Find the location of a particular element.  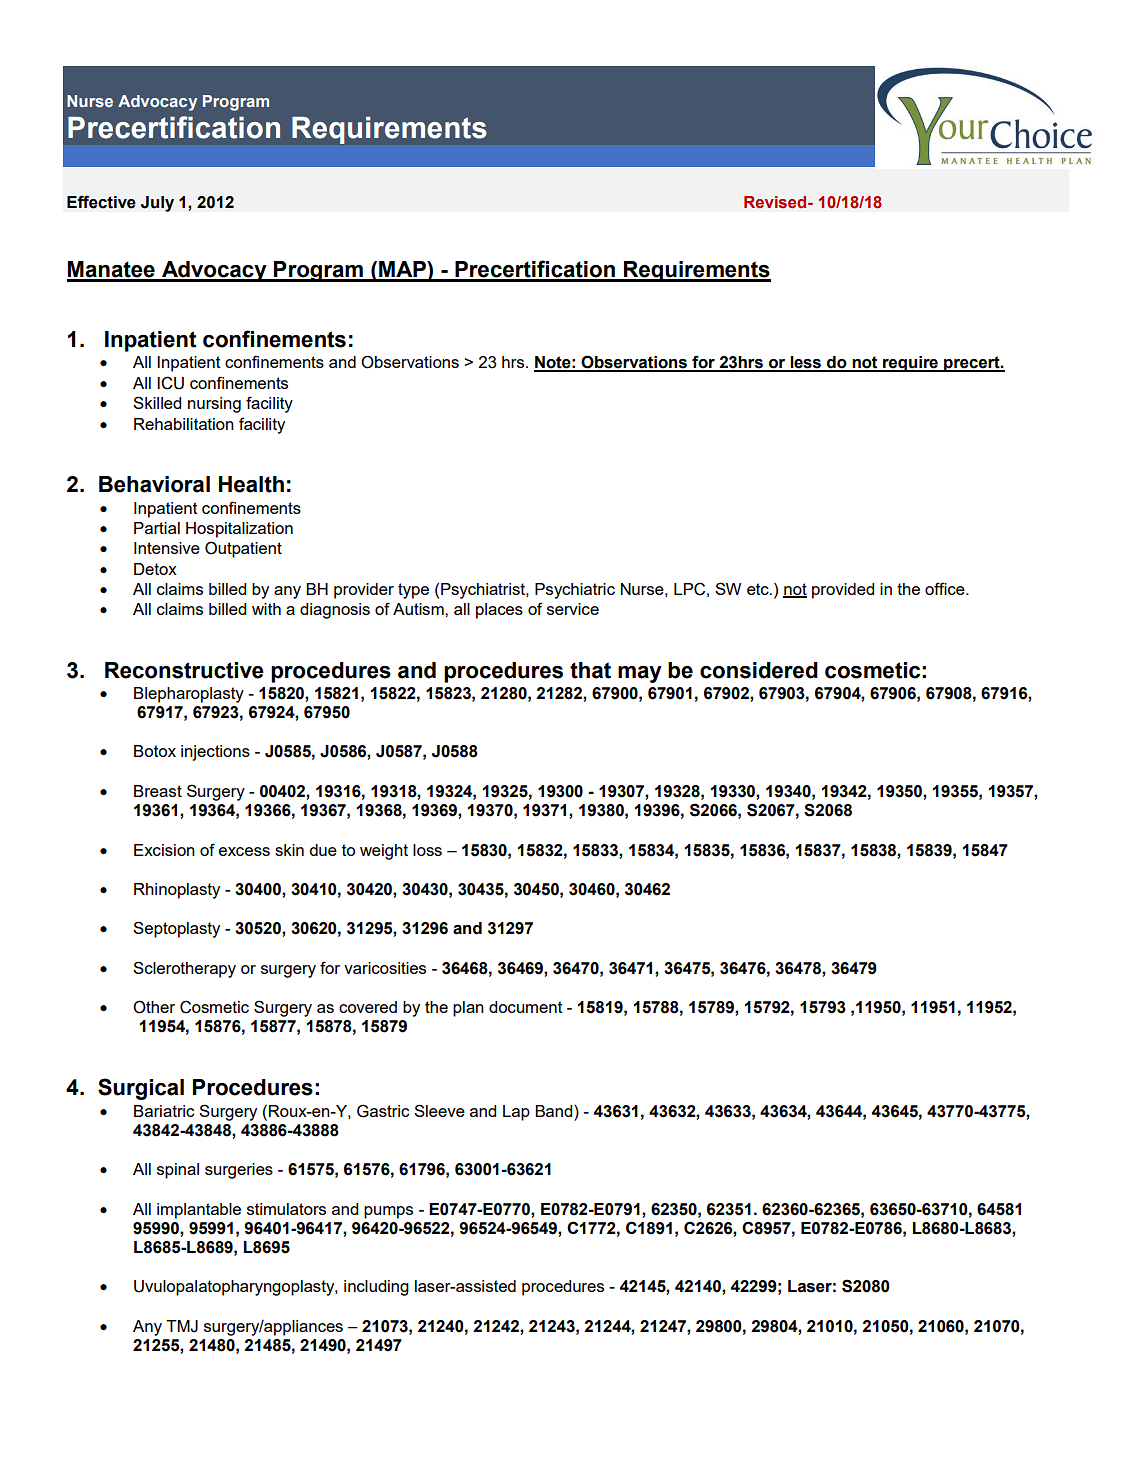

Septoplasty is located at coordinates (176, 929).
